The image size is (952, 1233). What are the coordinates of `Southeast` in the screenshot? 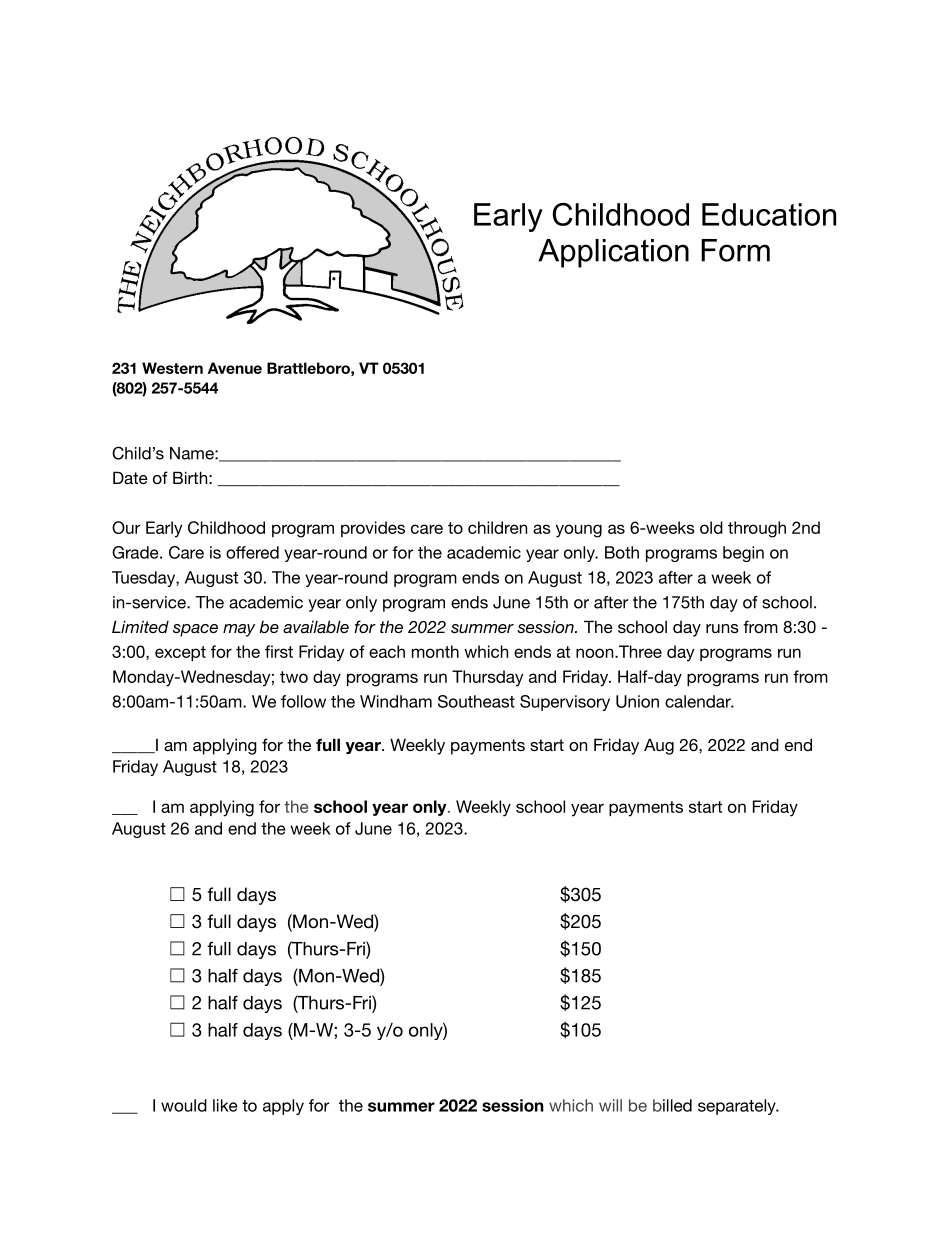 It's located at (476, 701).
